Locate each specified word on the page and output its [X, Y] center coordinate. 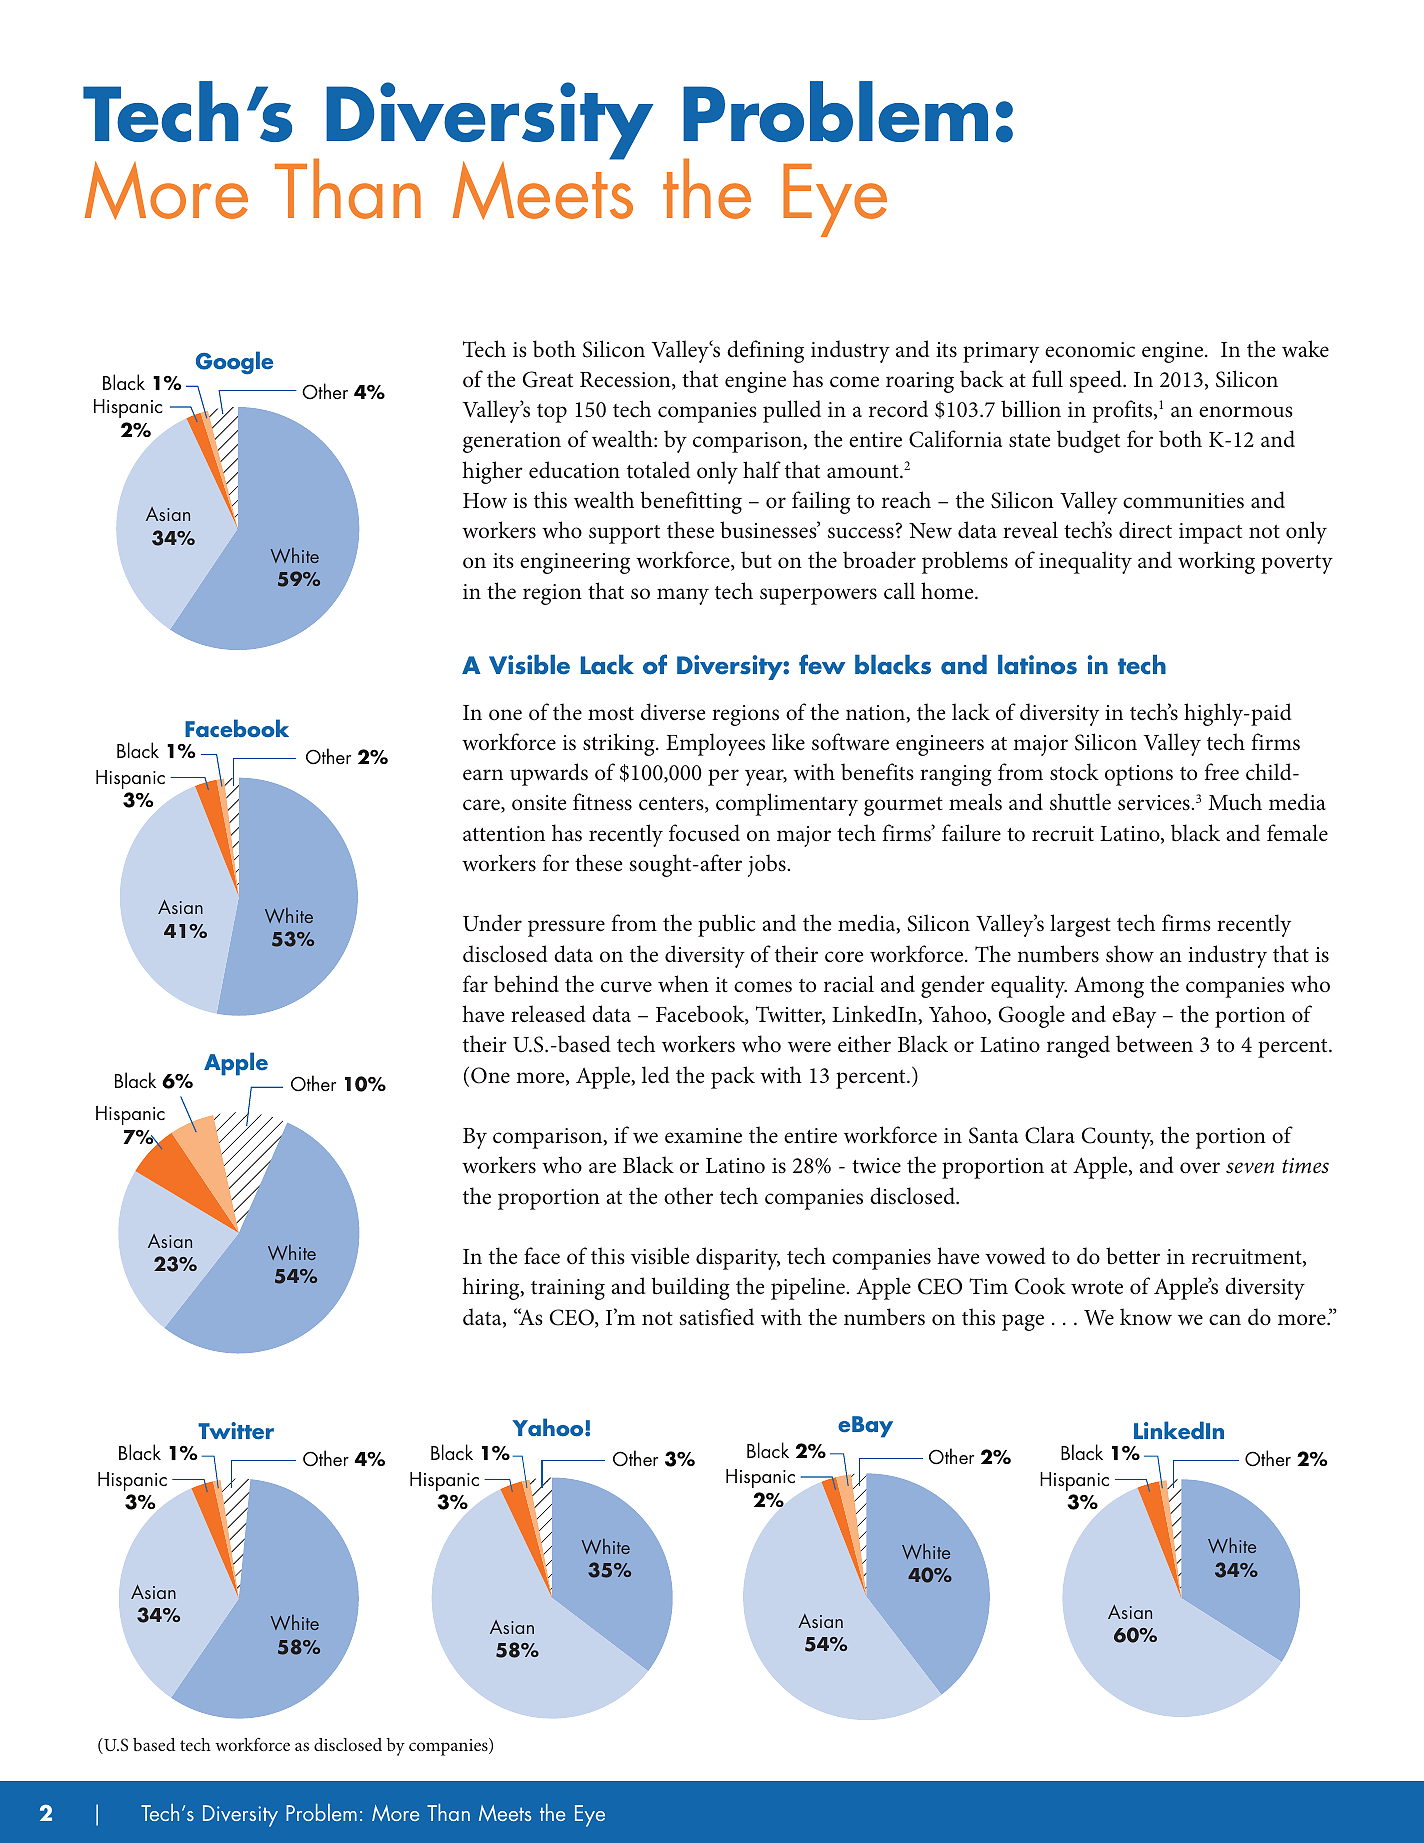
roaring [920, 382]
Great [548, 379]
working [1216, 562]
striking [620, 744]
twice [876, 1166]
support [624, 534]
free [1222, 771]
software [850, 742]
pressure [566, 928]
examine [703, 1136]
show [1130, 954]
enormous [1246, 412]
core [844, 957]
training [568, 1289]
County [1118, 1138]
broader [879, 560]
